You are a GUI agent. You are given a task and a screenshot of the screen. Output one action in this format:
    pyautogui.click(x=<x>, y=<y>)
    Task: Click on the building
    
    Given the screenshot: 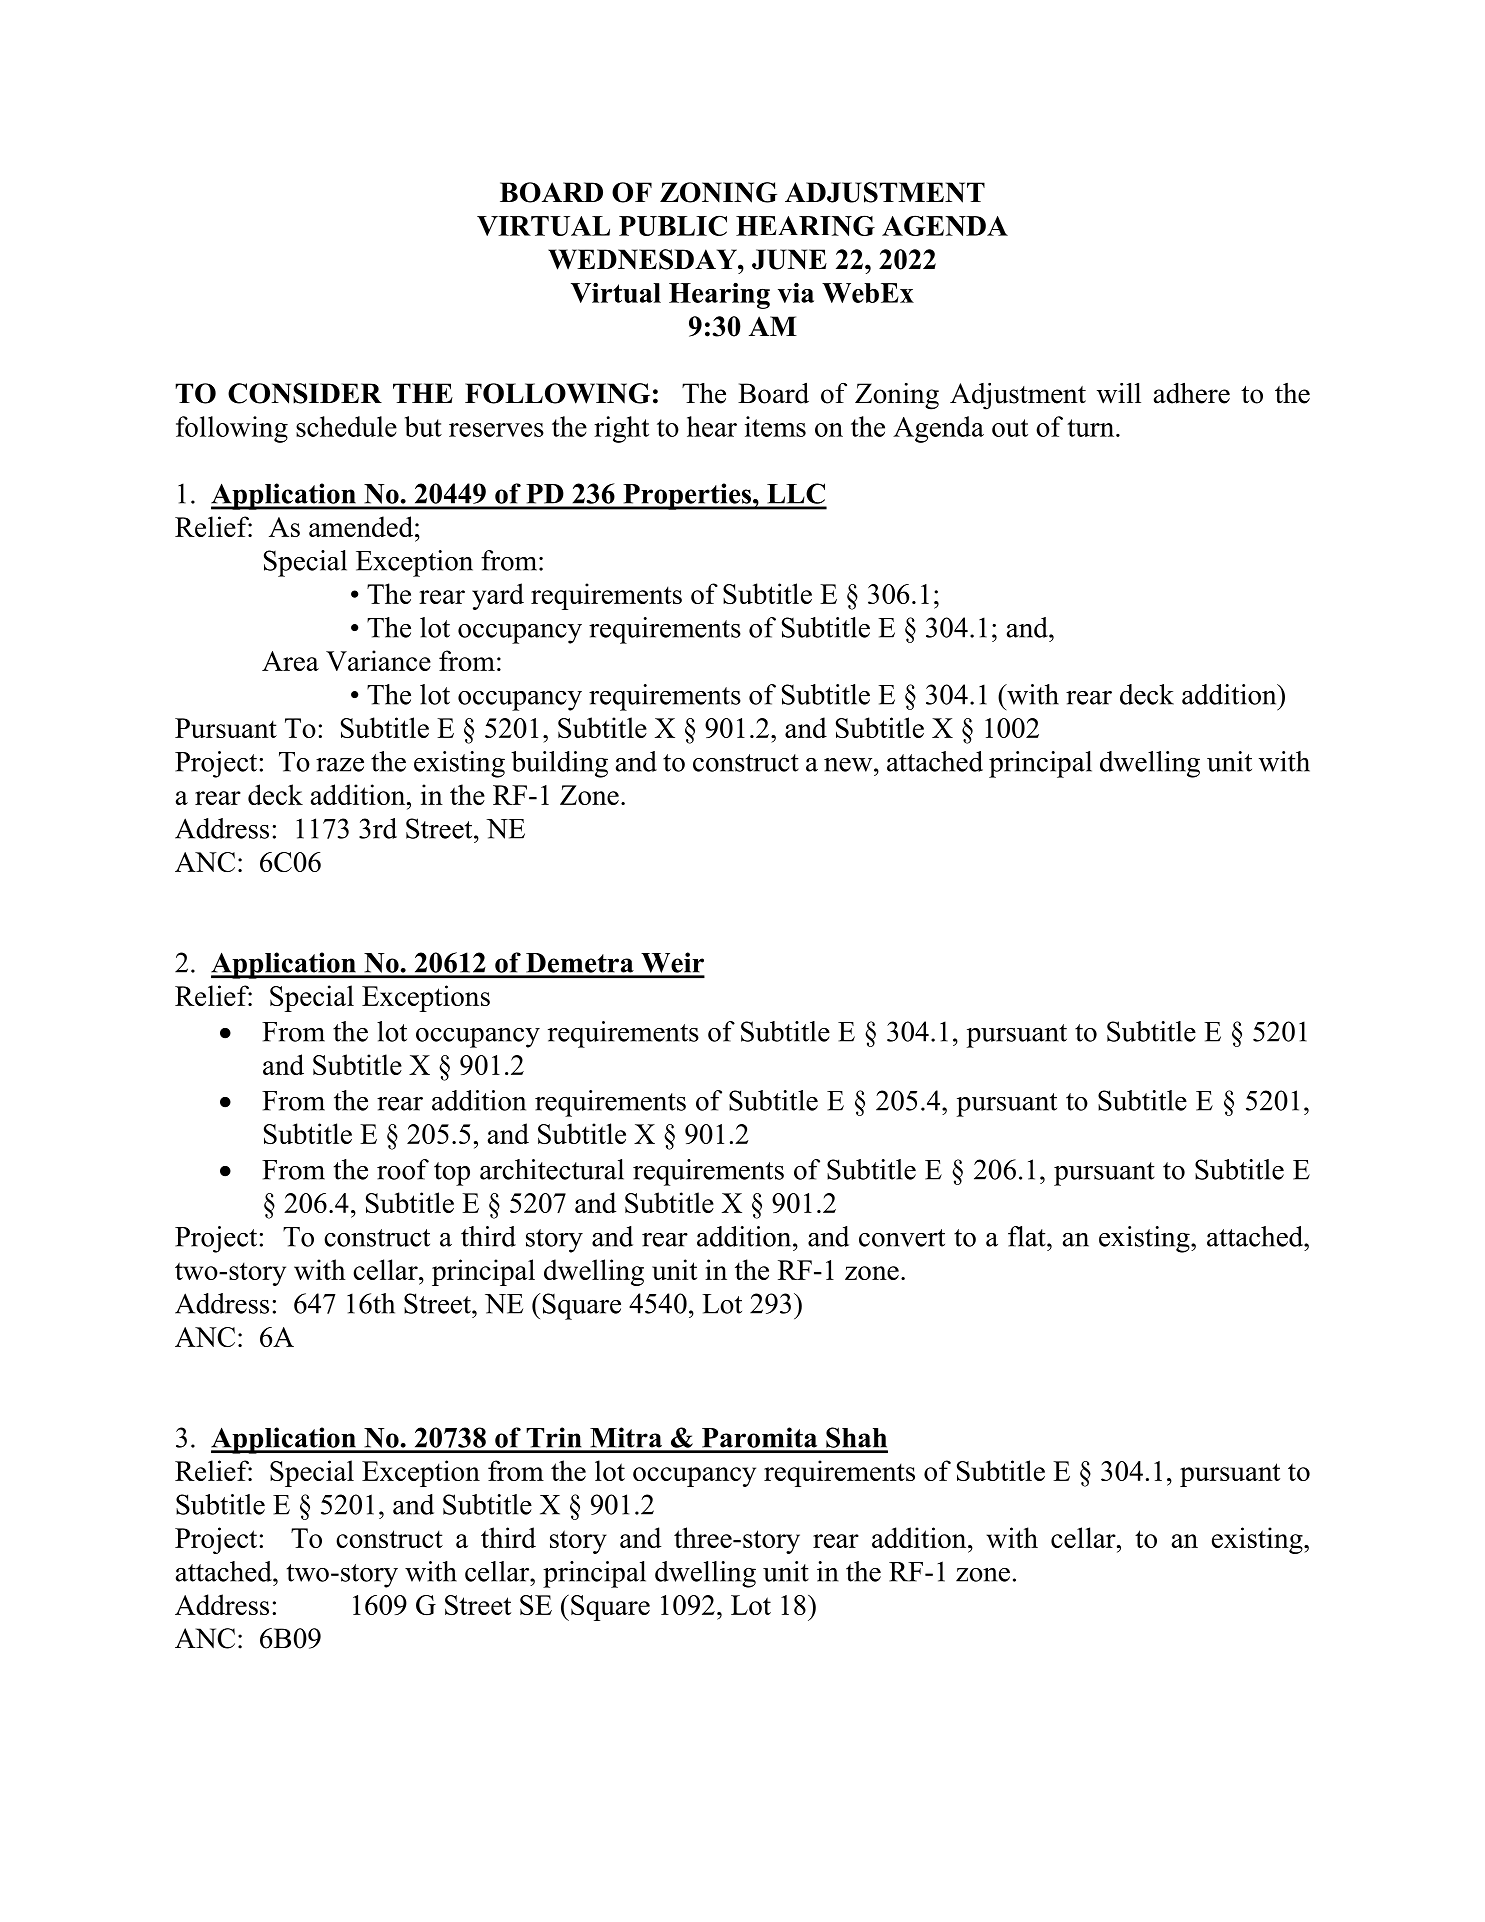 What is the action you would take?
    pyautogui.click(x=559, y=764)
